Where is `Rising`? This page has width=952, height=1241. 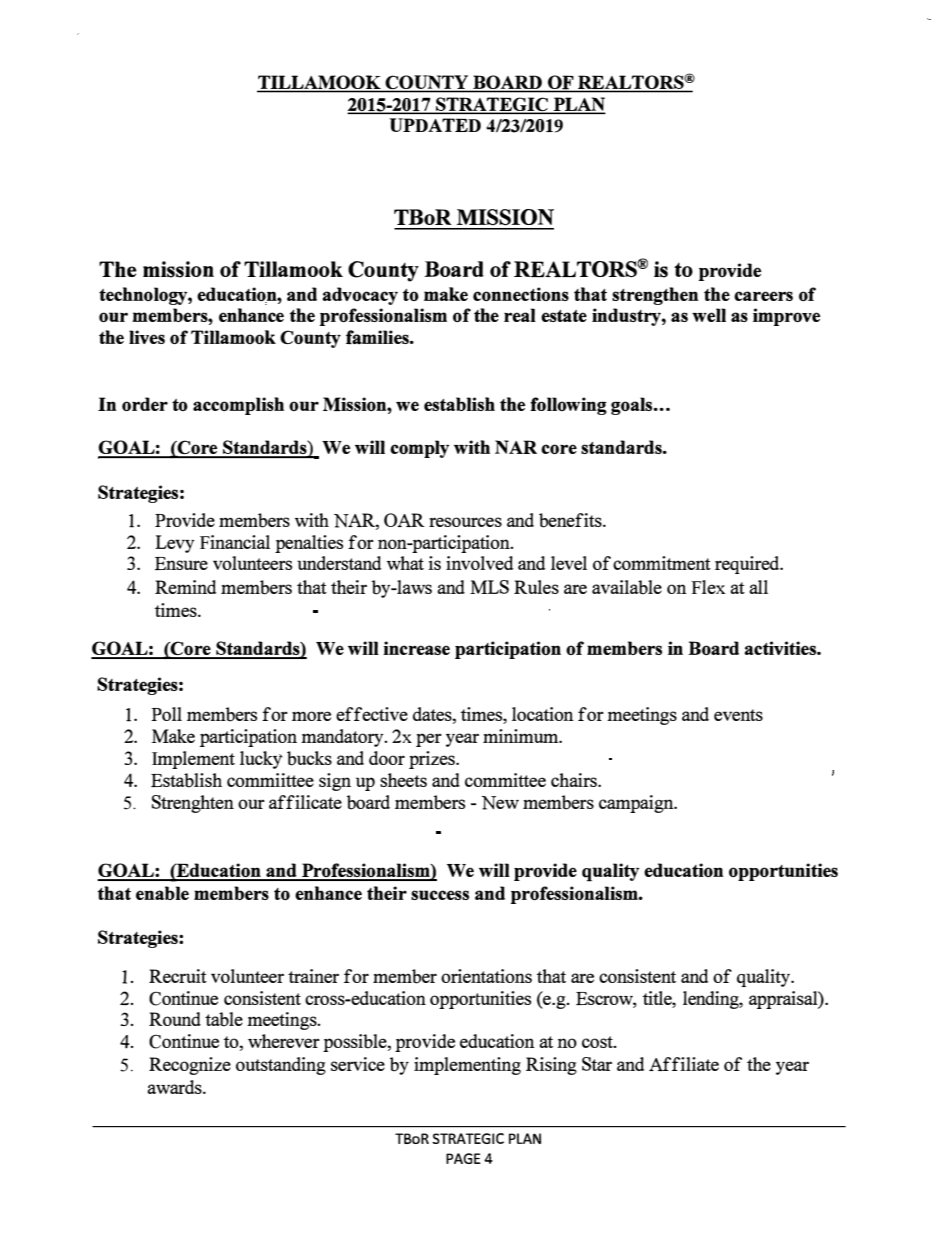 Rising is located at coordinates (551, 1066).
